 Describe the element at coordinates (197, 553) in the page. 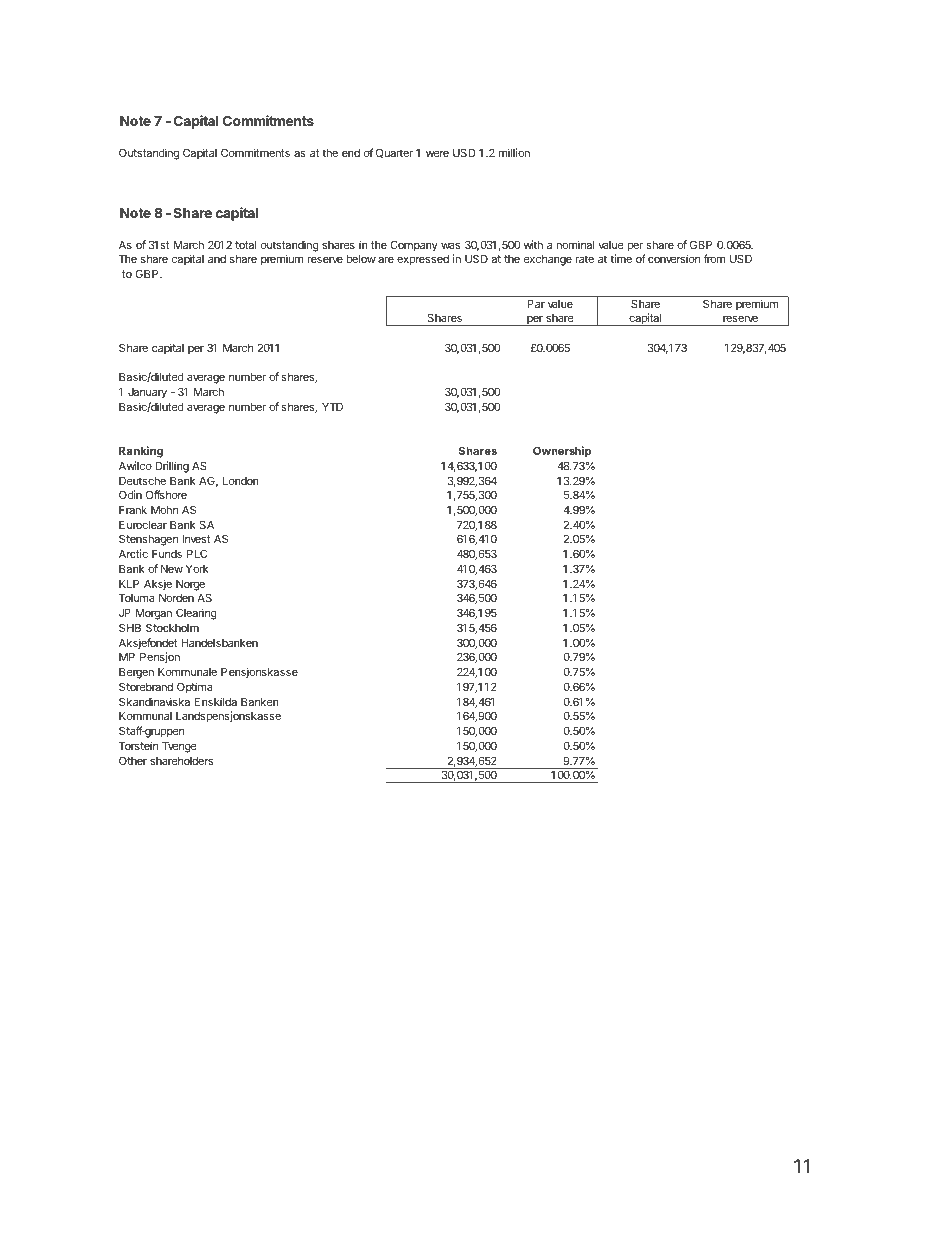

I see `PLC` at that location.
